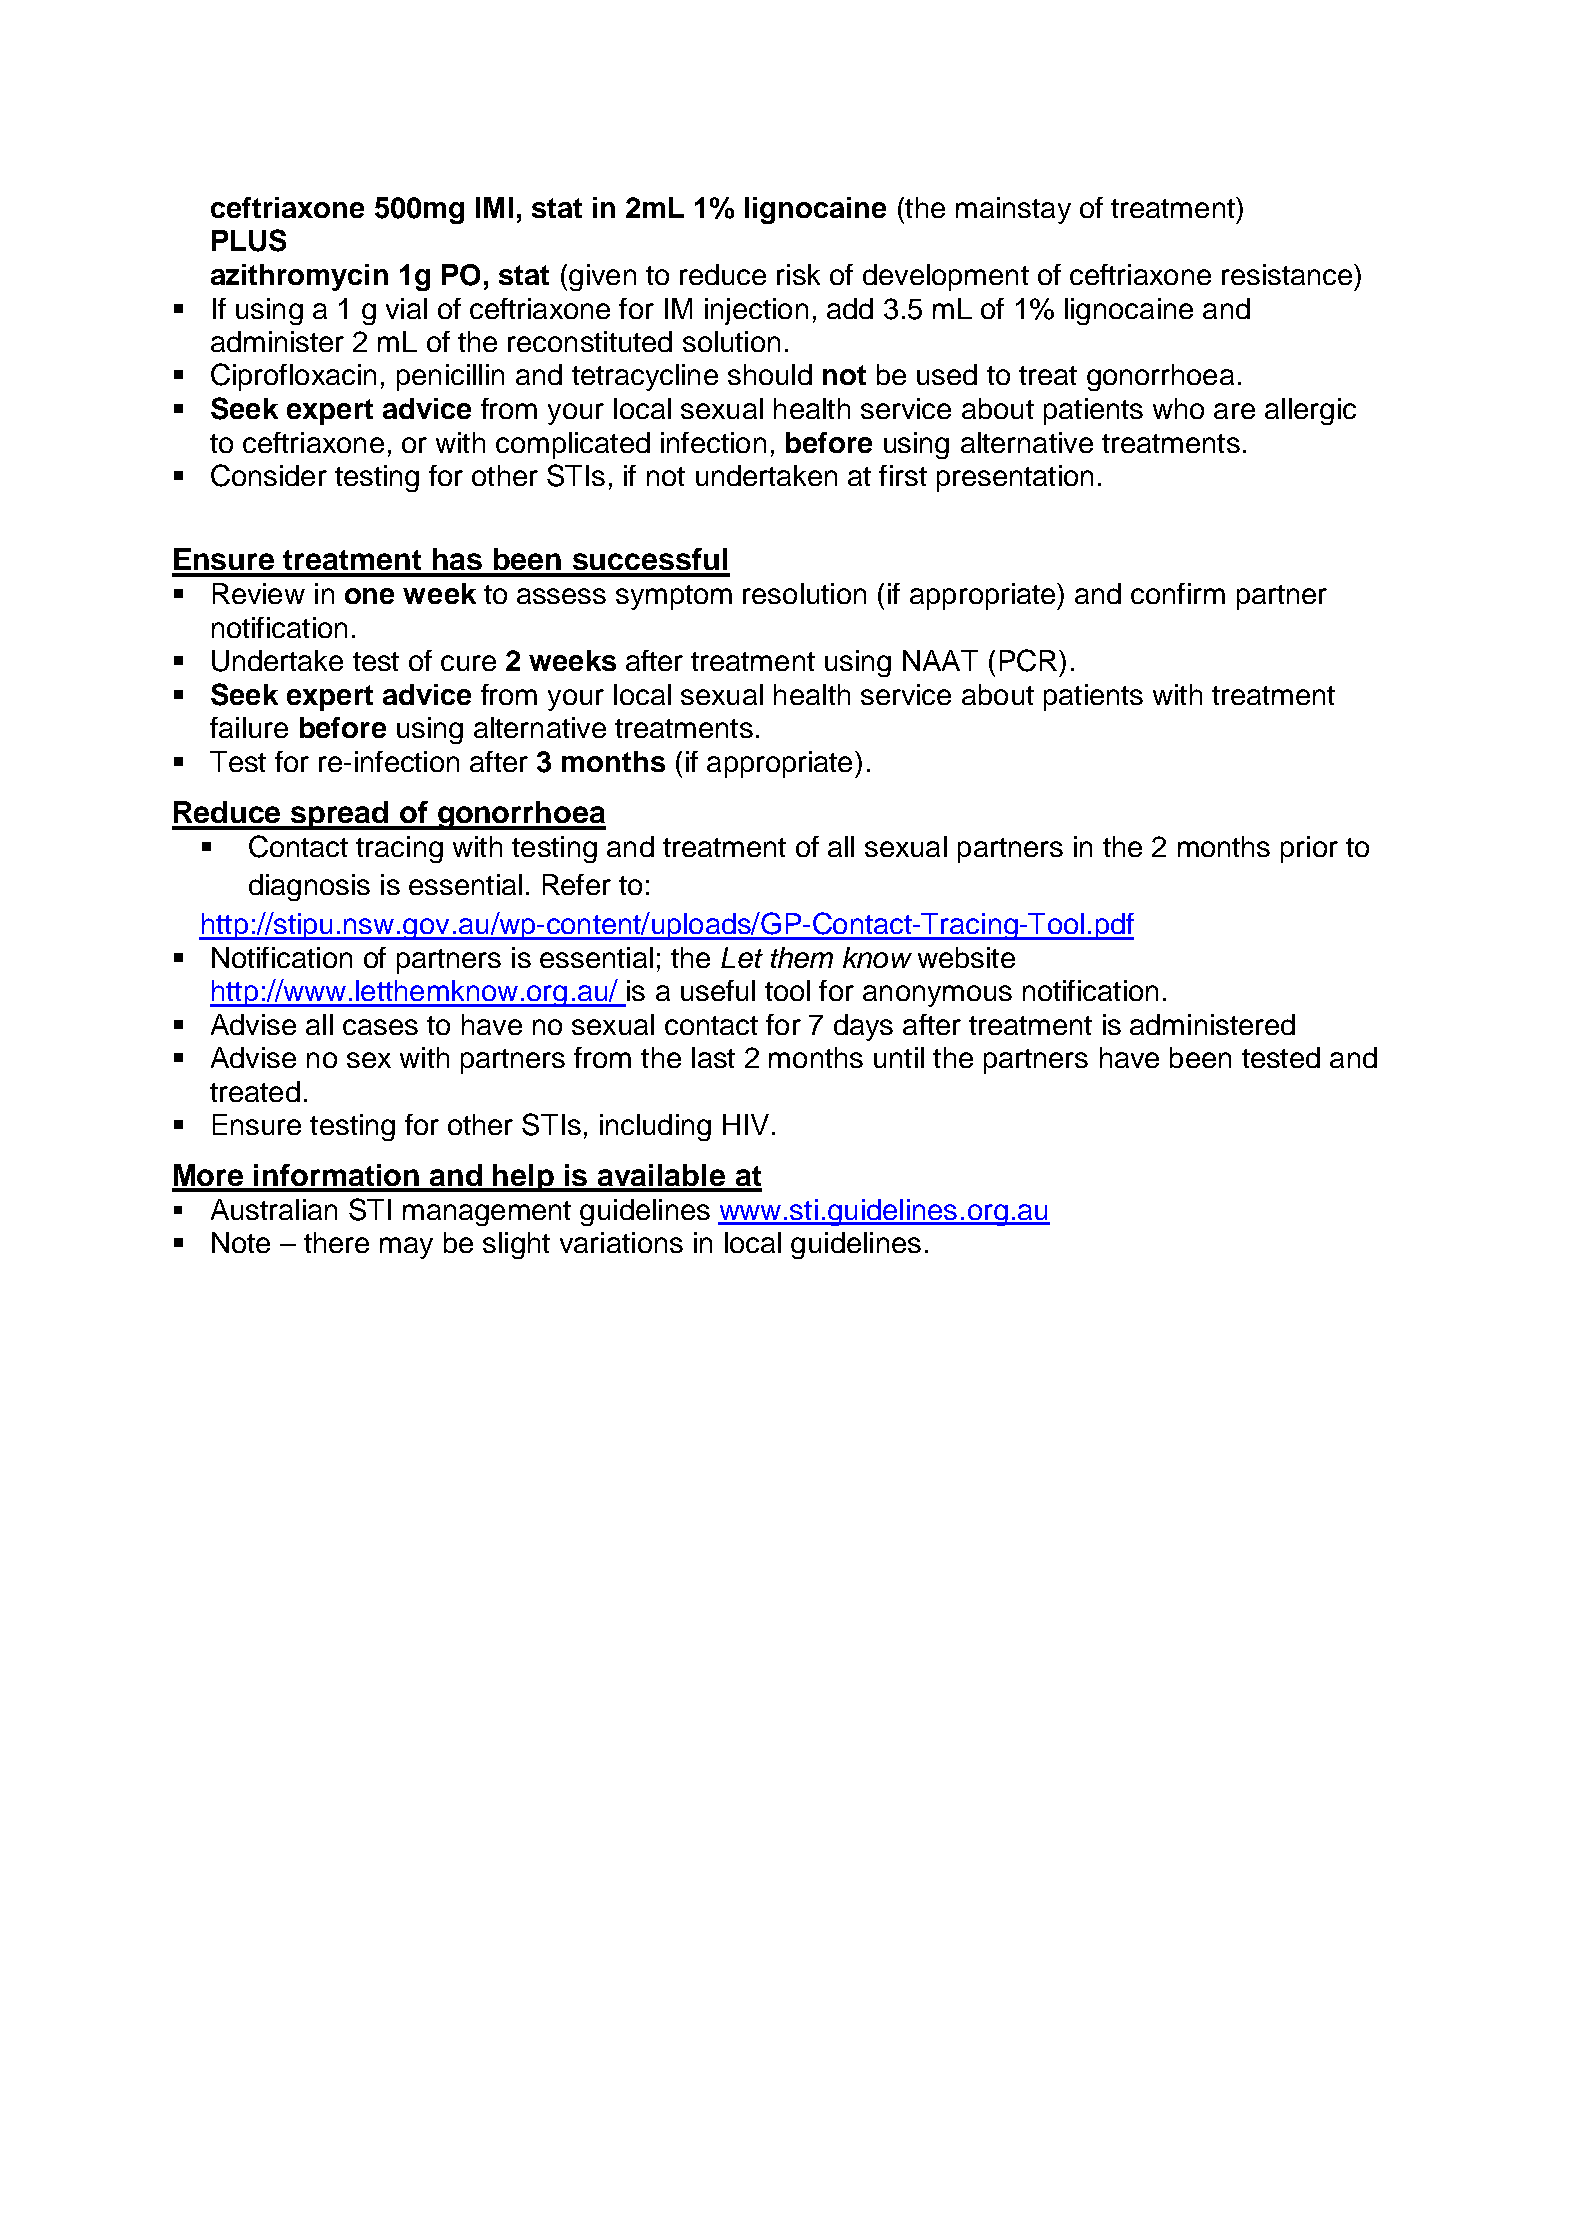 This screenshot has height=2233, width=1579. I want to click on symptom, so click(674, 597).
